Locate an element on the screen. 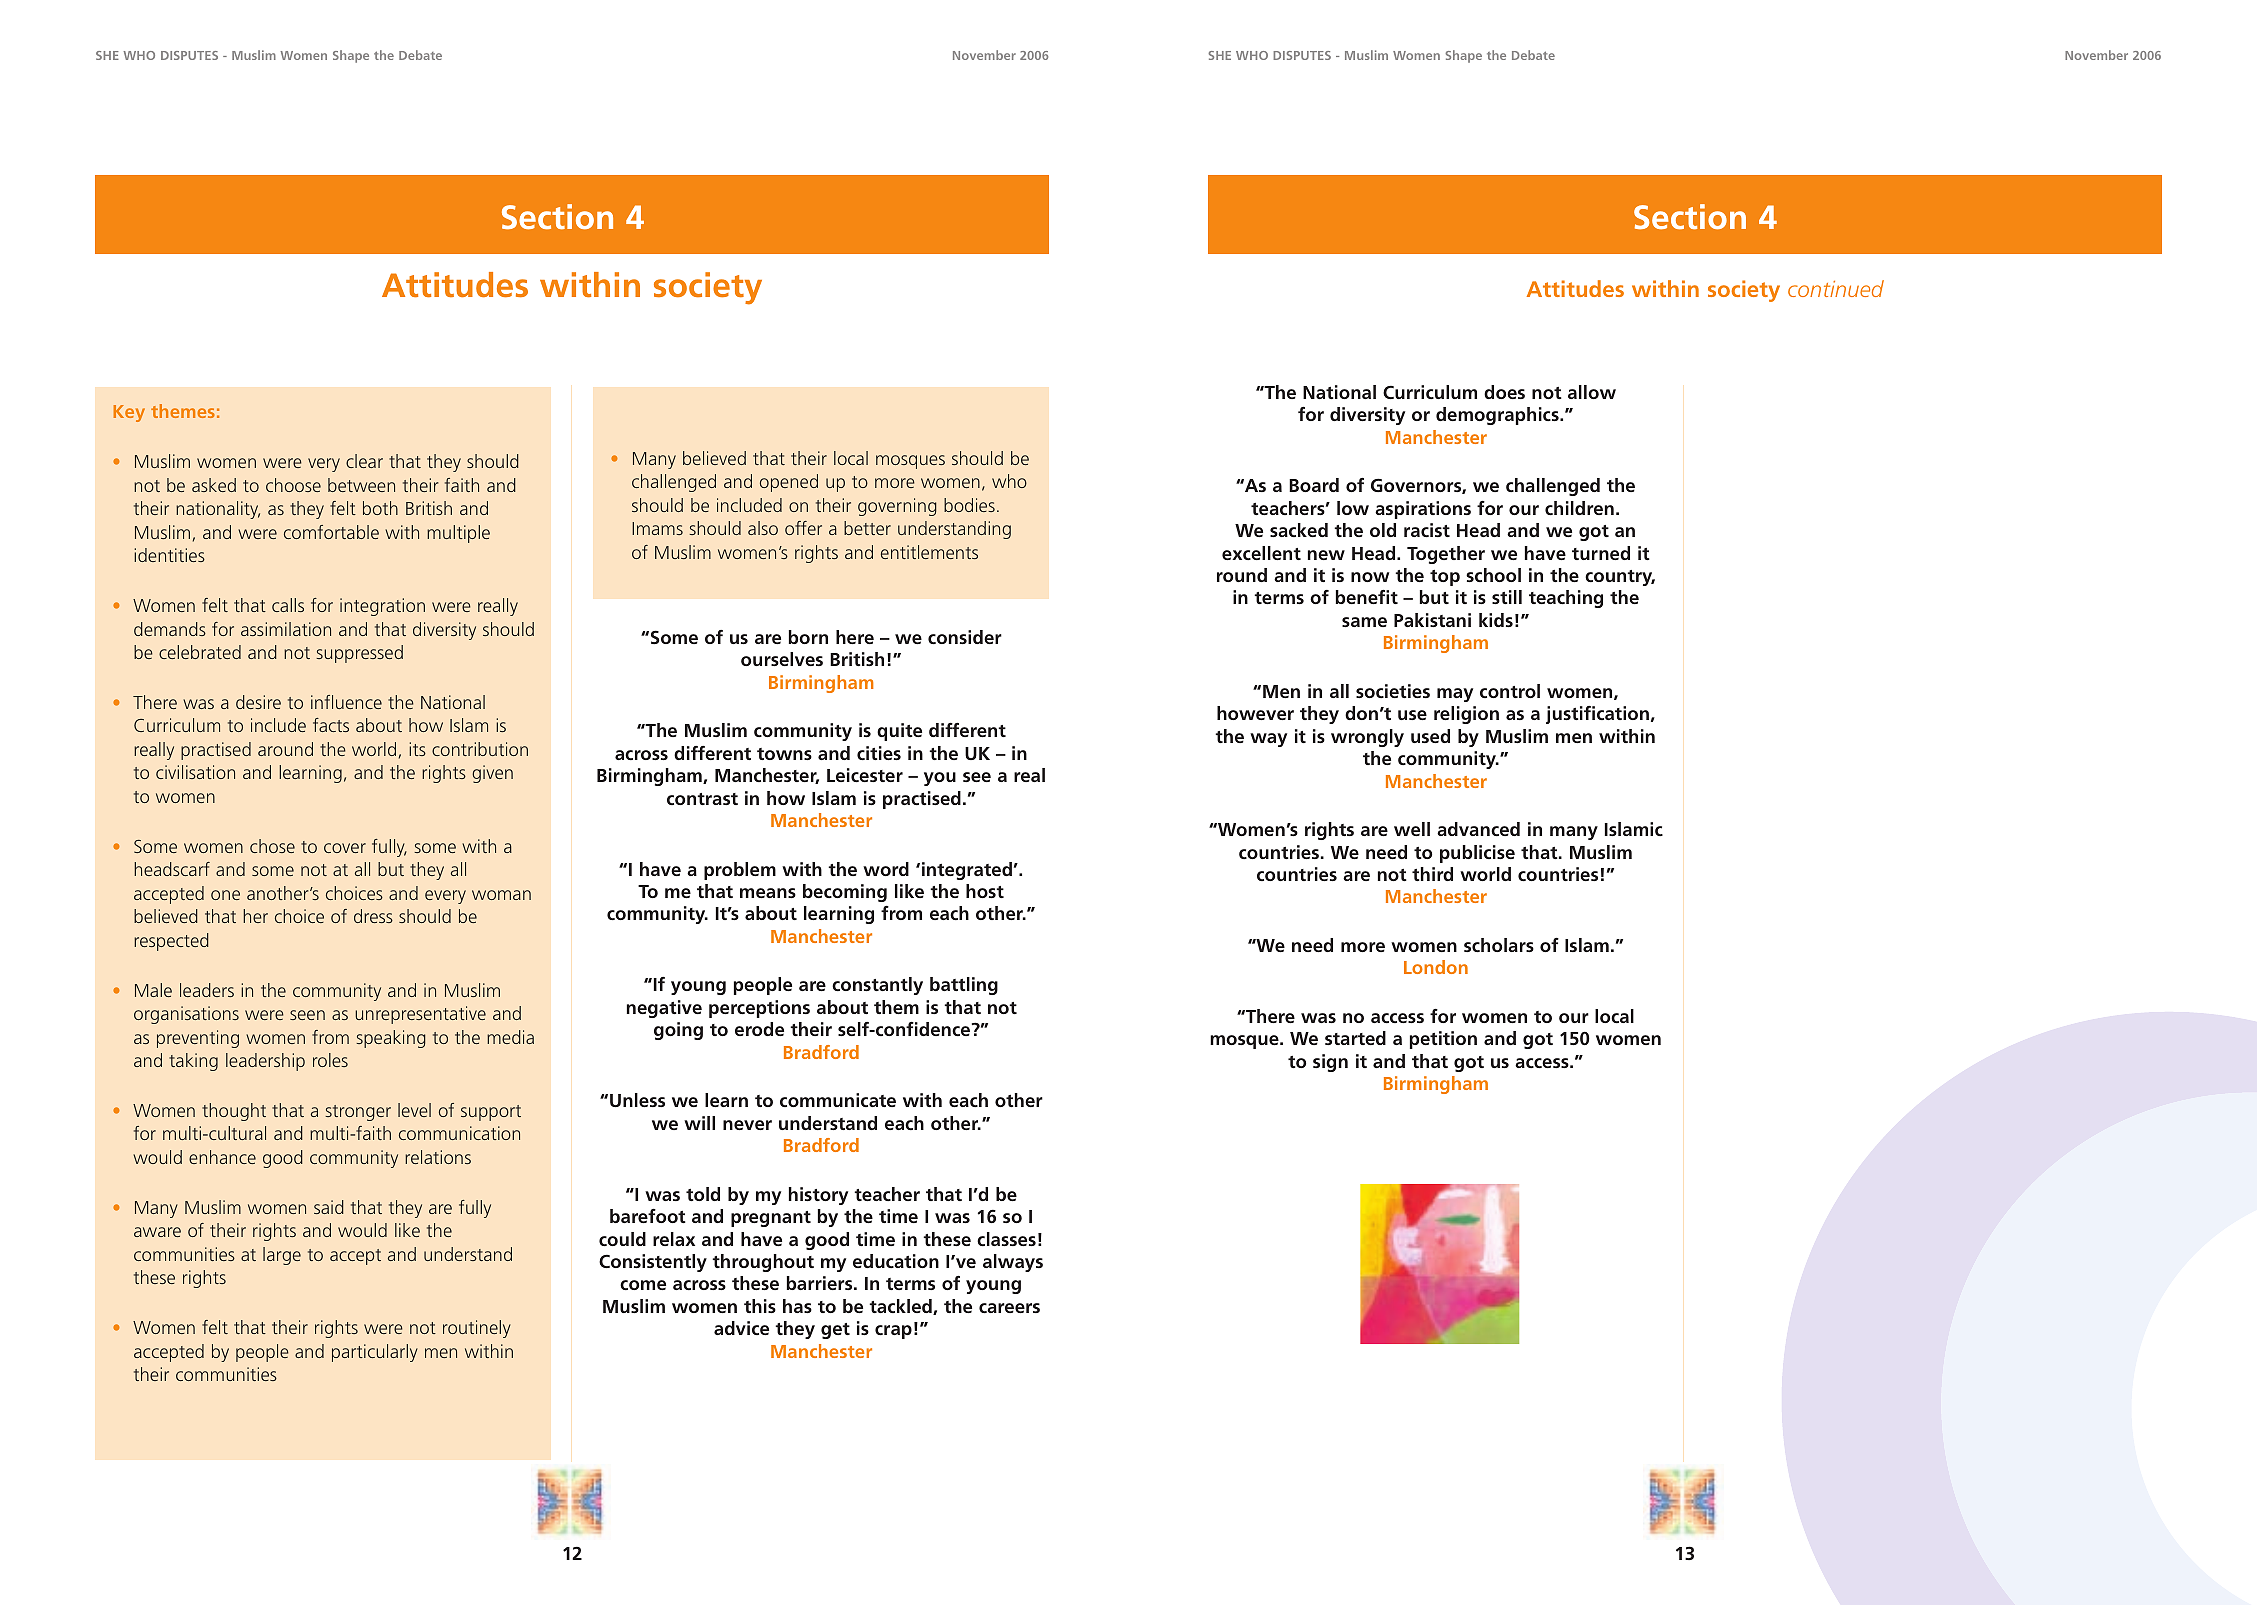  opened is located at coordinates (789, 483).
